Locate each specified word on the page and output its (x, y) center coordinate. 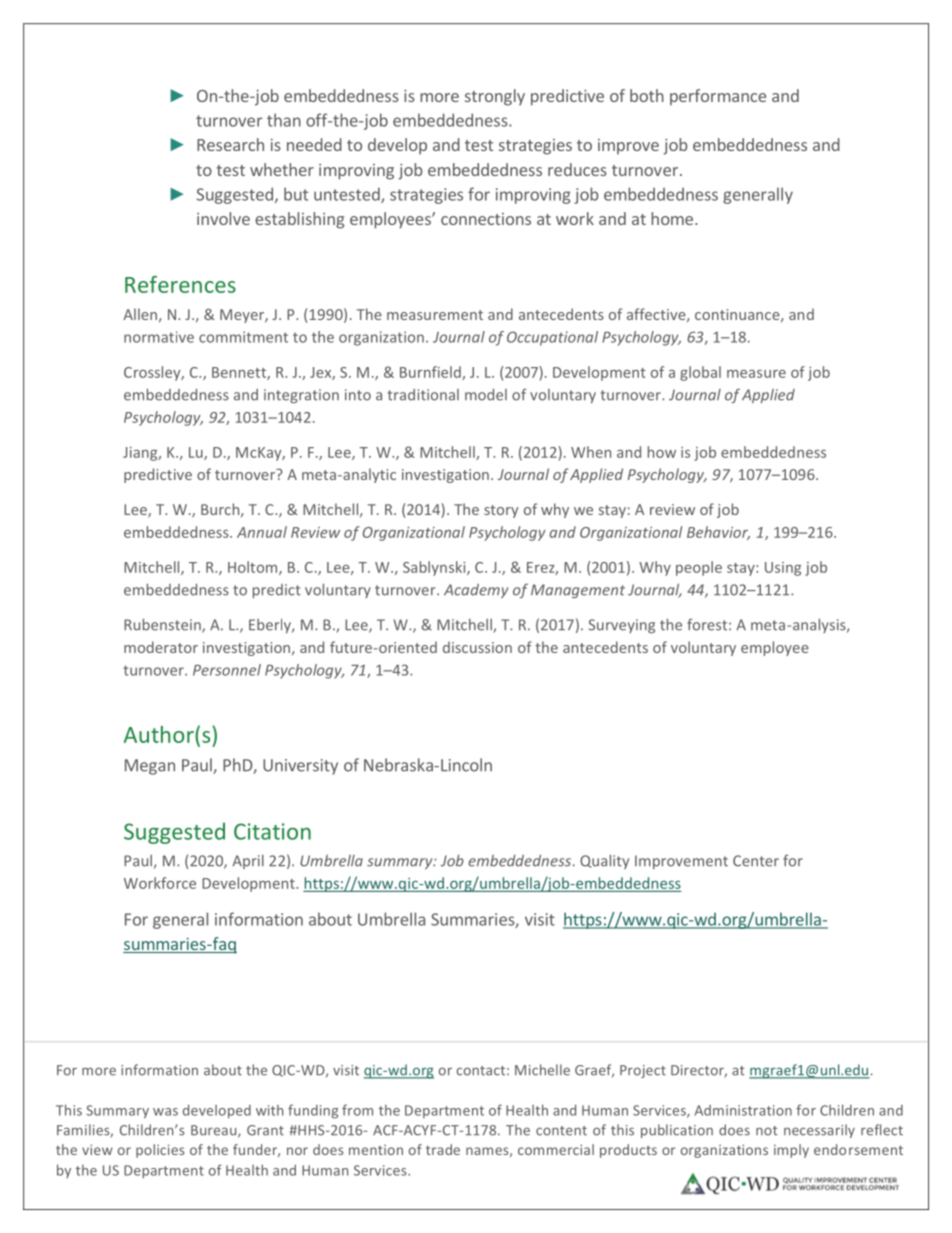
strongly (495, 97)
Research (230, 144)
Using (783, 569)
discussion (477, 647)
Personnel (227, 670)
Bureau (215, 1131)
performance (718, 97)
